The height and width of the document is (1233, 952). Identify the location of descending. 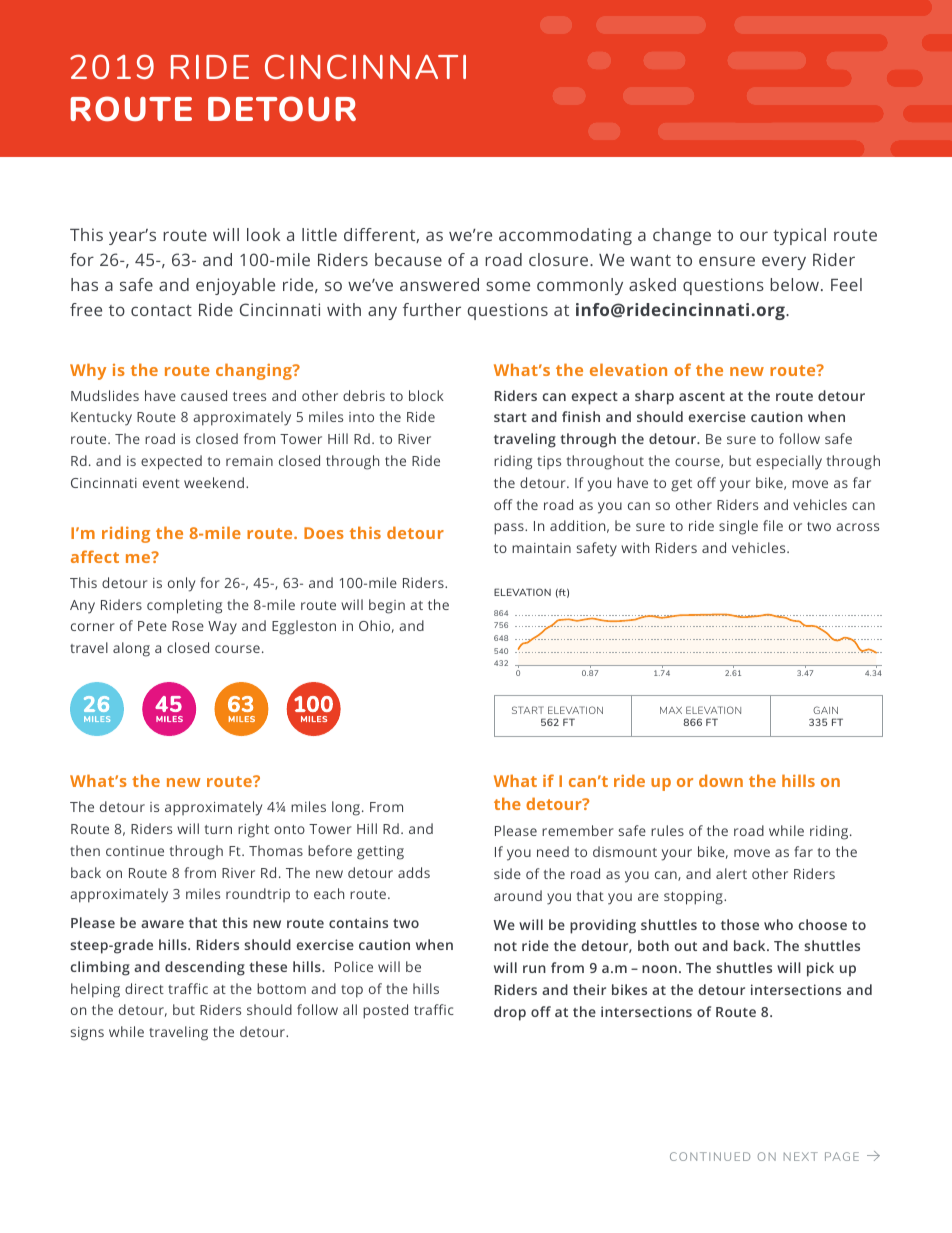
(205, 968).
